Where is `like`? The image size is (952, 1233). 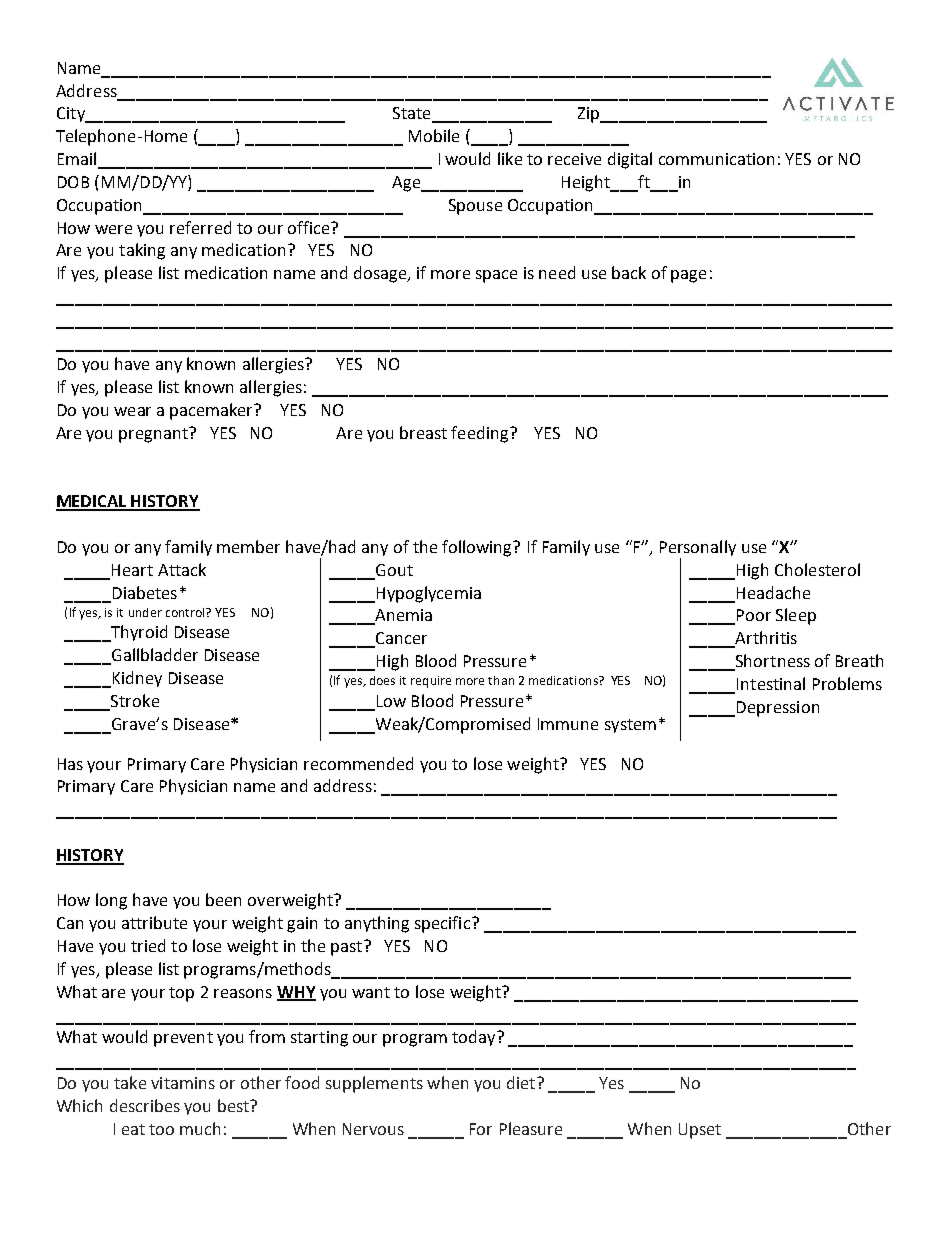 like is located at coordinates (510, 158).
